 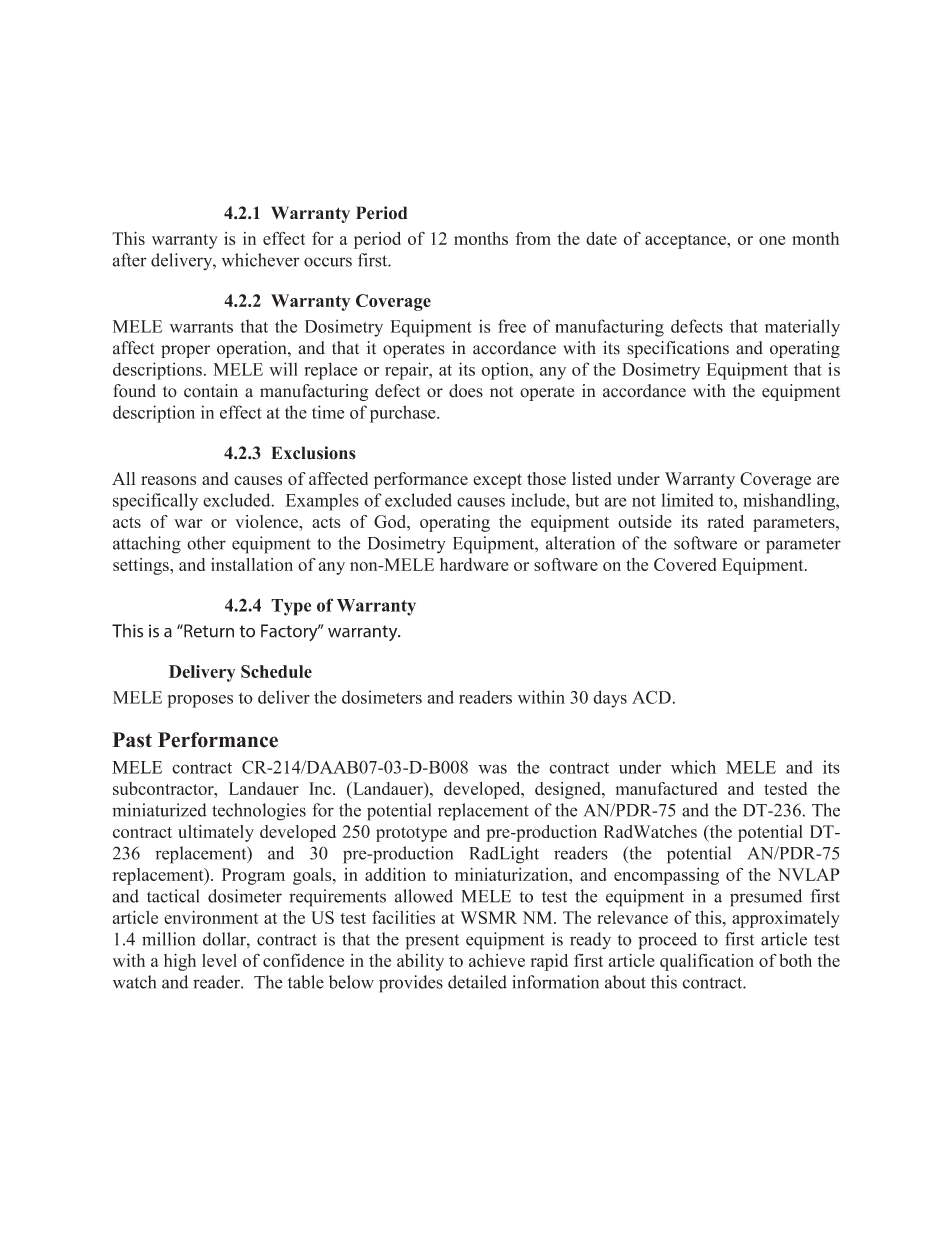 I want to click on after, so click(x=129, y=260).
